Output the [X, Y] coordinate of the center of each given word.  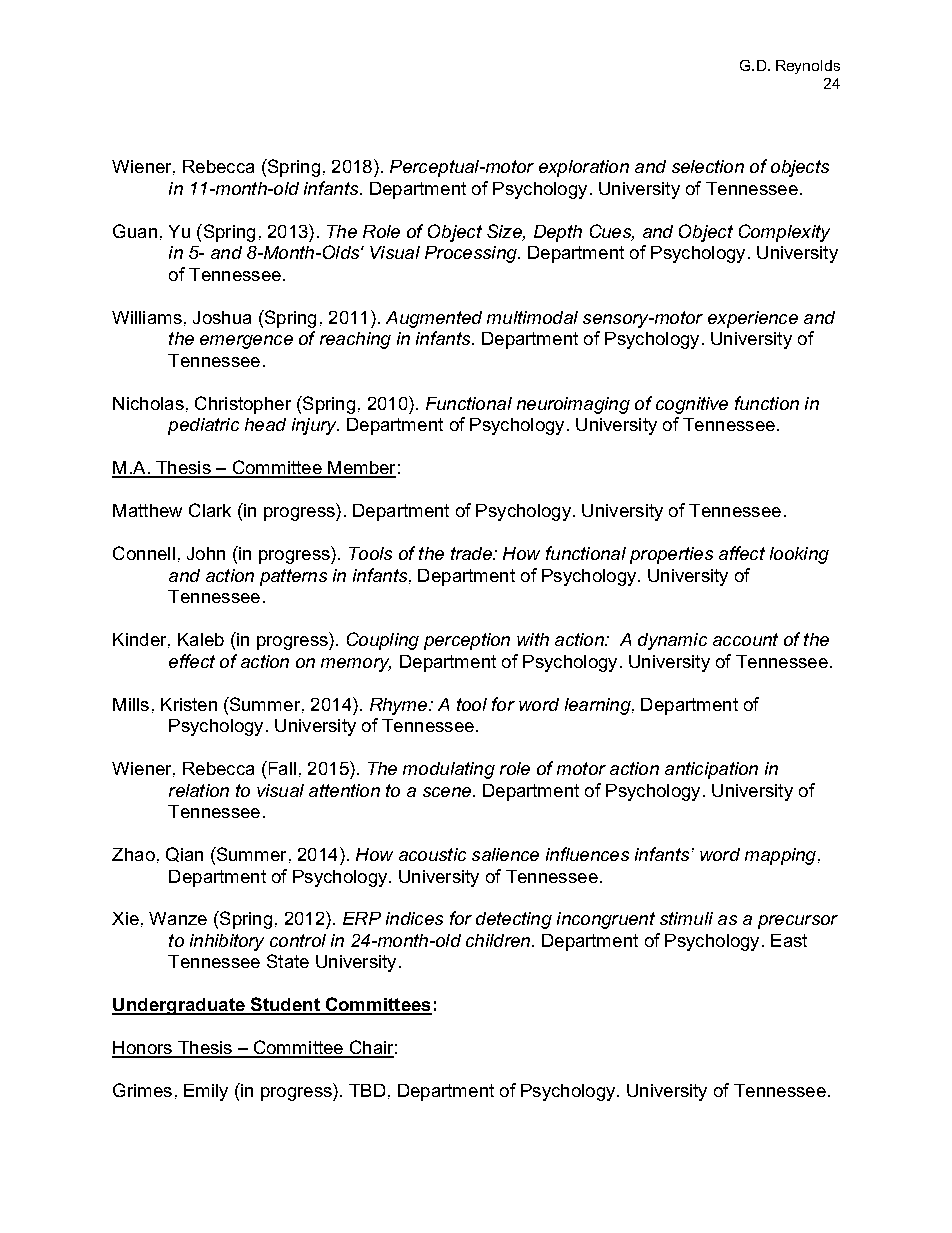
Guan [135, 231]
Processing [472, 254]
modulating [449, 770]
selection [708, 166]
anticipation [711, 770]
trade [472, 553]
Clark [210, 510]
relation [199, 790]
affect [742, 553]
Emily [206, 1092]
